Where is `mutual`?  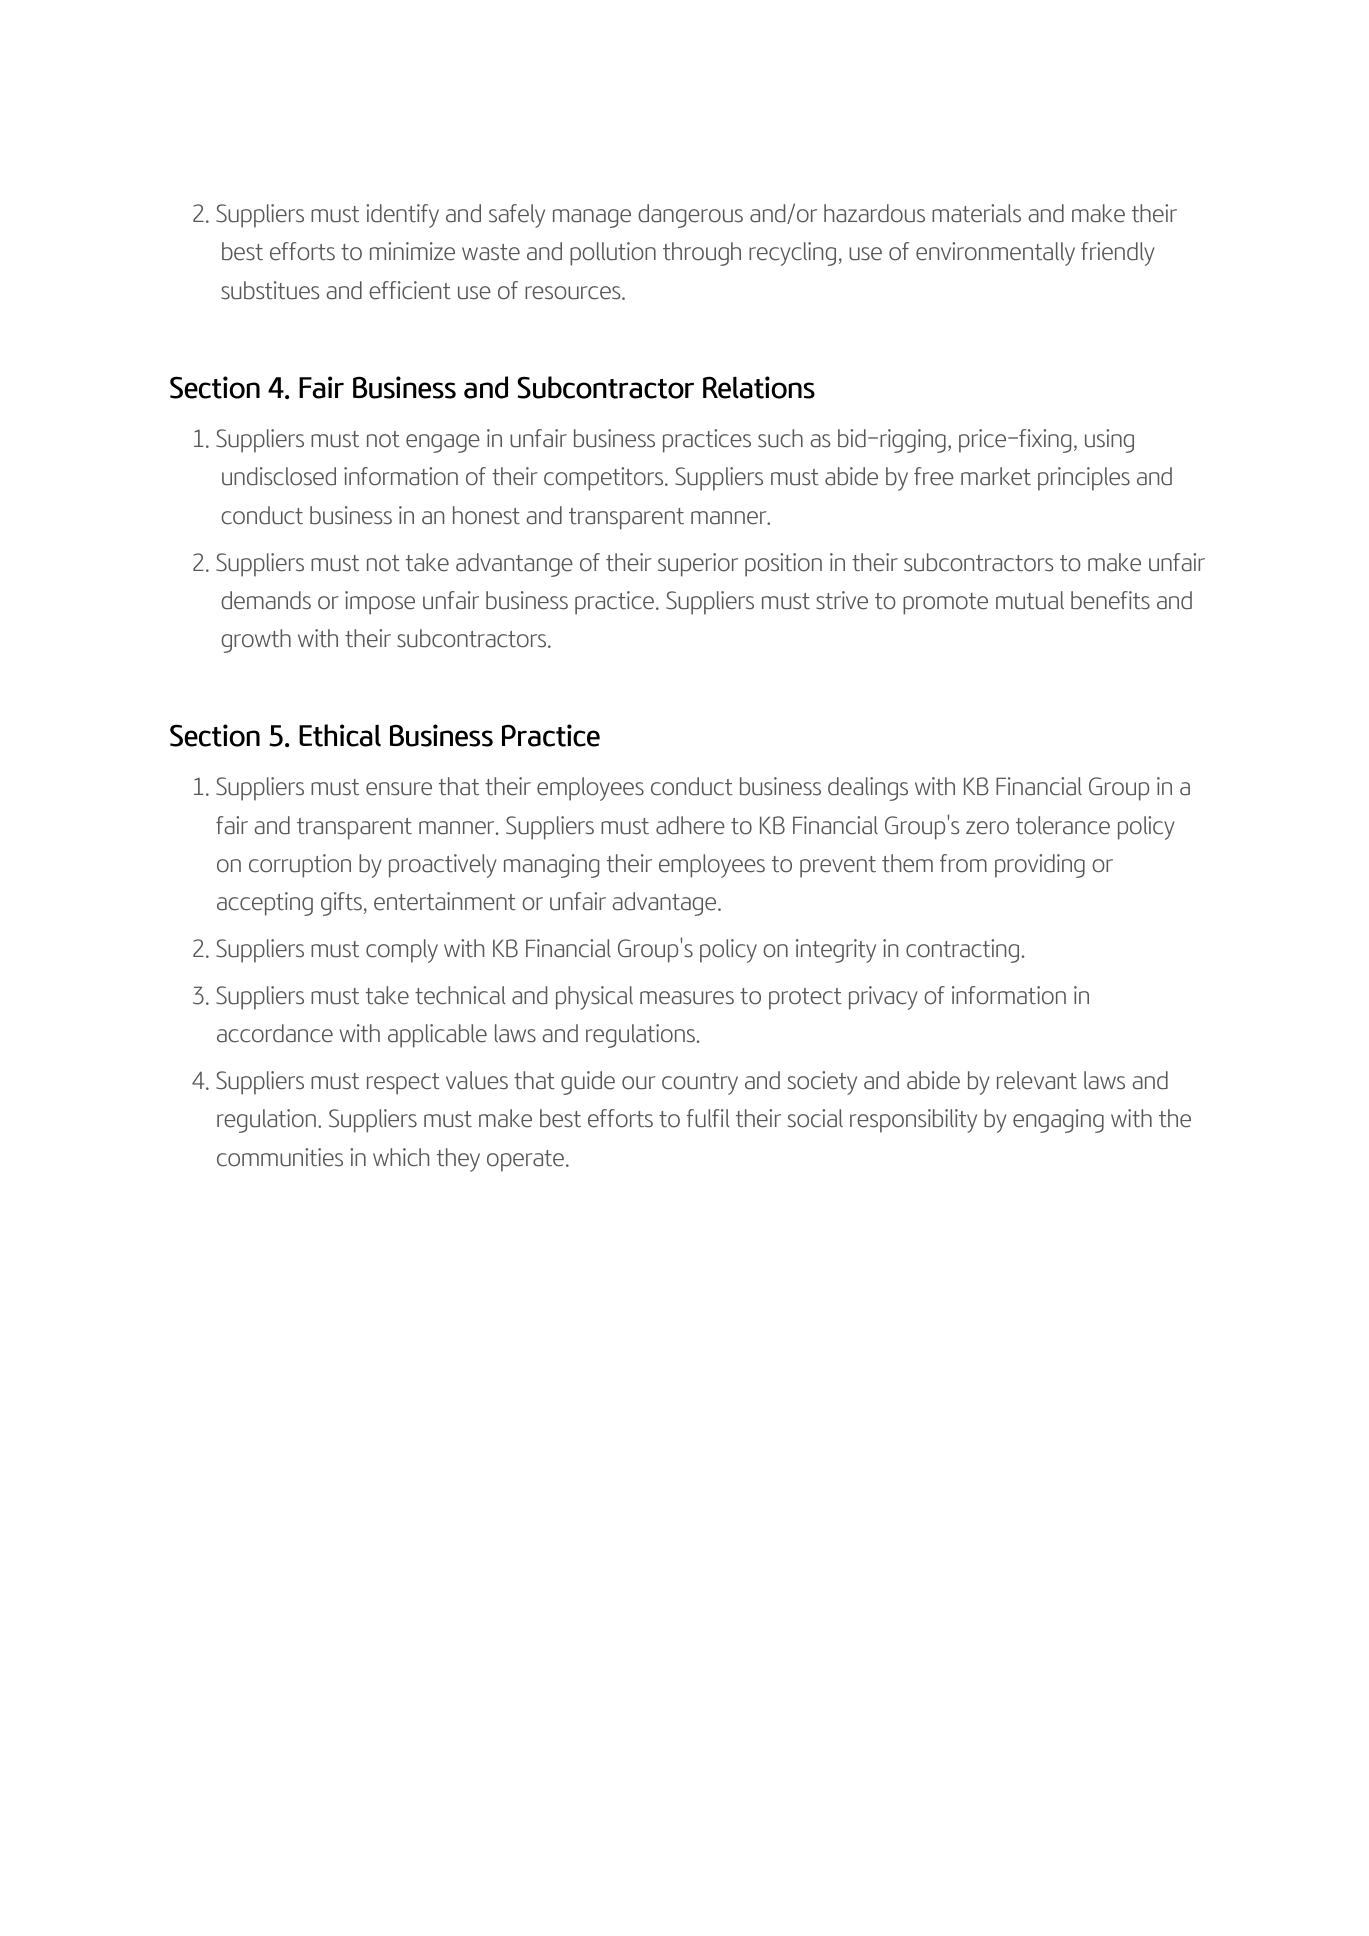 mutual is located at coordinates (1030, 600).
